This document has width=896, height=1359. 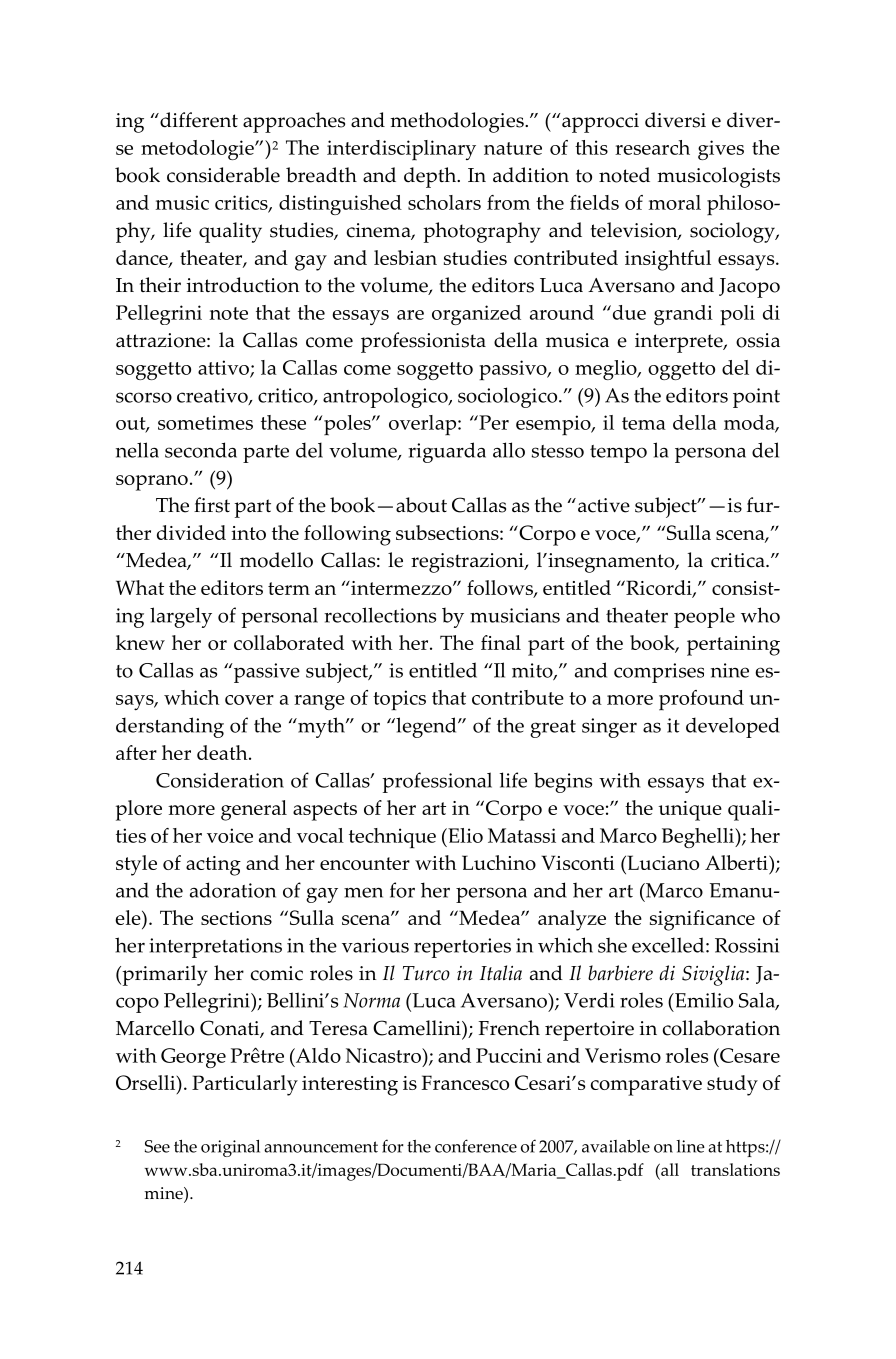 I want to click on introduction, so click(x=243, y=285).
